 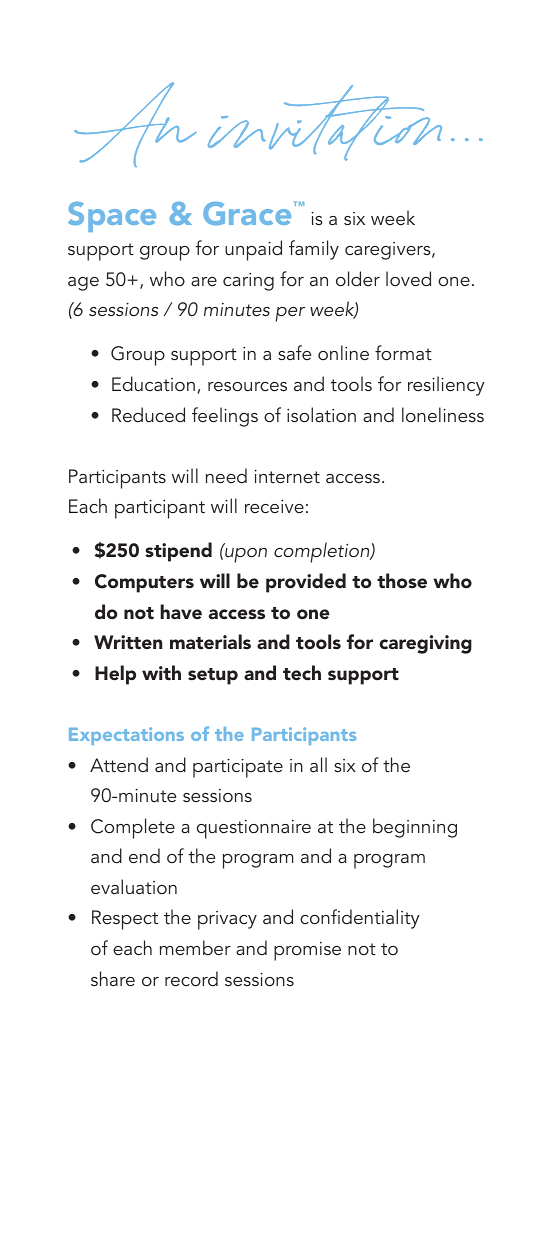 What do you see at coordinates (112, 217) in the document?
I see `Space` at bounding box center [112, 217].
